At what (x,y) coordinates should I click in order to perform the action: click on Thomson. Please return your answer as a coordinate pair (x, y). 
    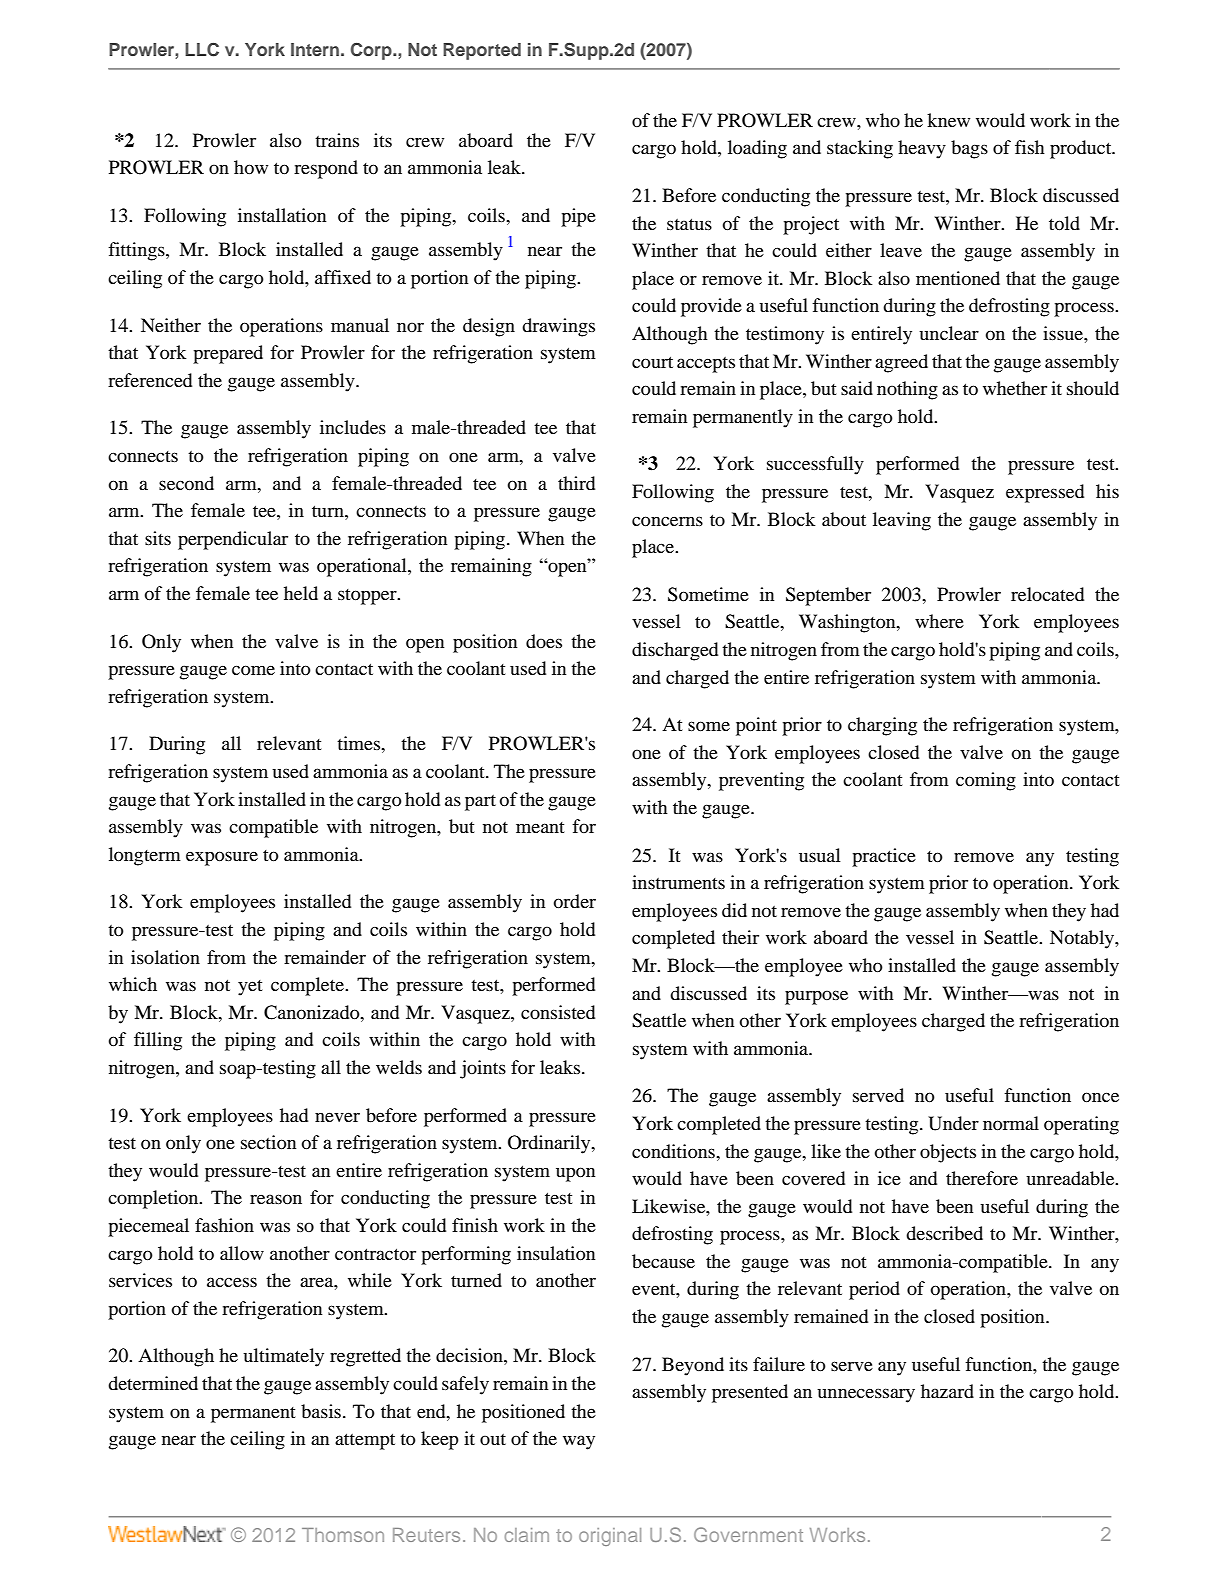
    Looking at the image, I should click on (343, 1535).
